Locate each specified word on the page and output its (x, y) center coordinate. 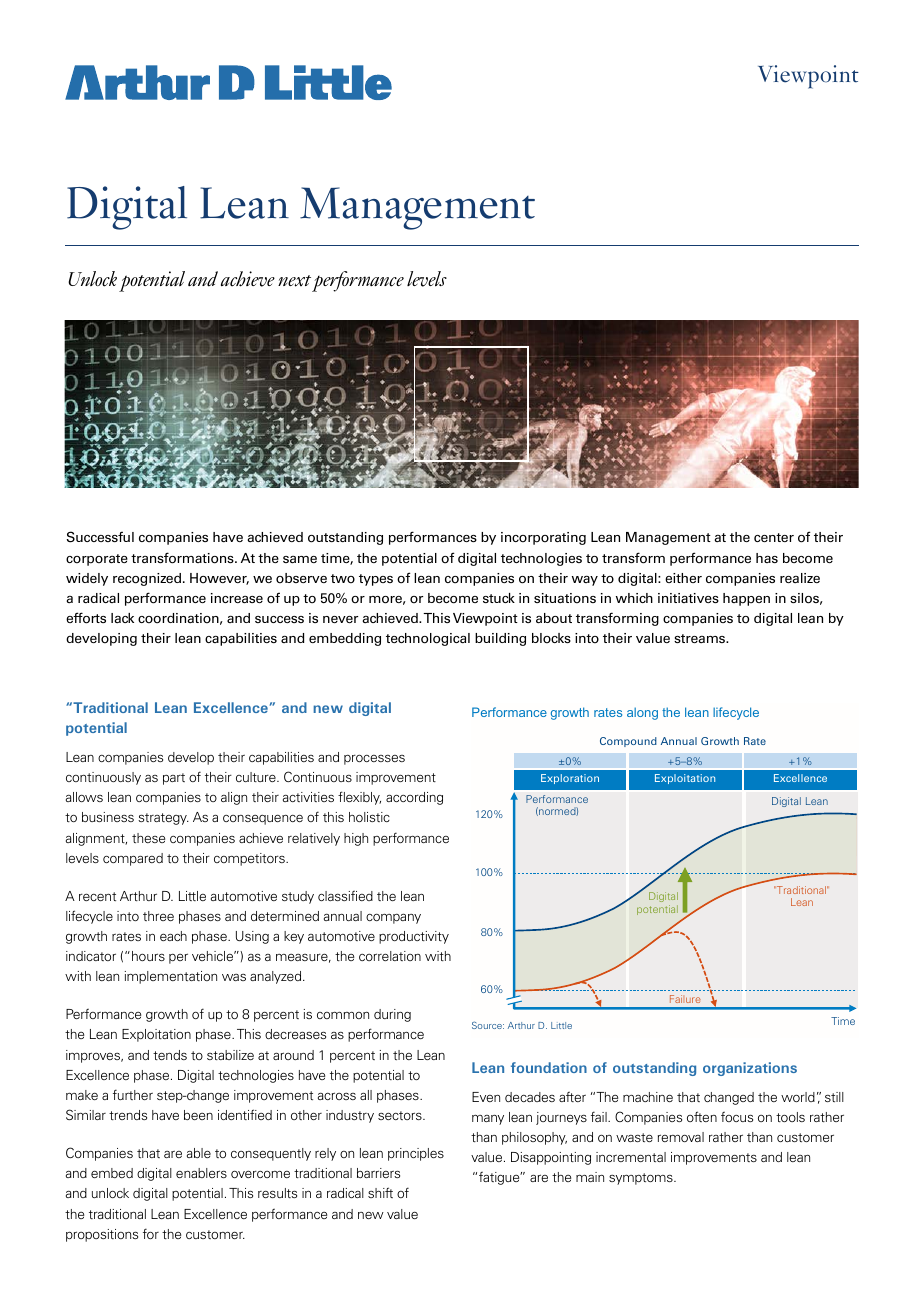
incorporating (543, 538)
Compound (628, 742)
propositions (102, 1235)
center (774, 537)
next (294, 281)
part (174, 779)
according (414, 798)
